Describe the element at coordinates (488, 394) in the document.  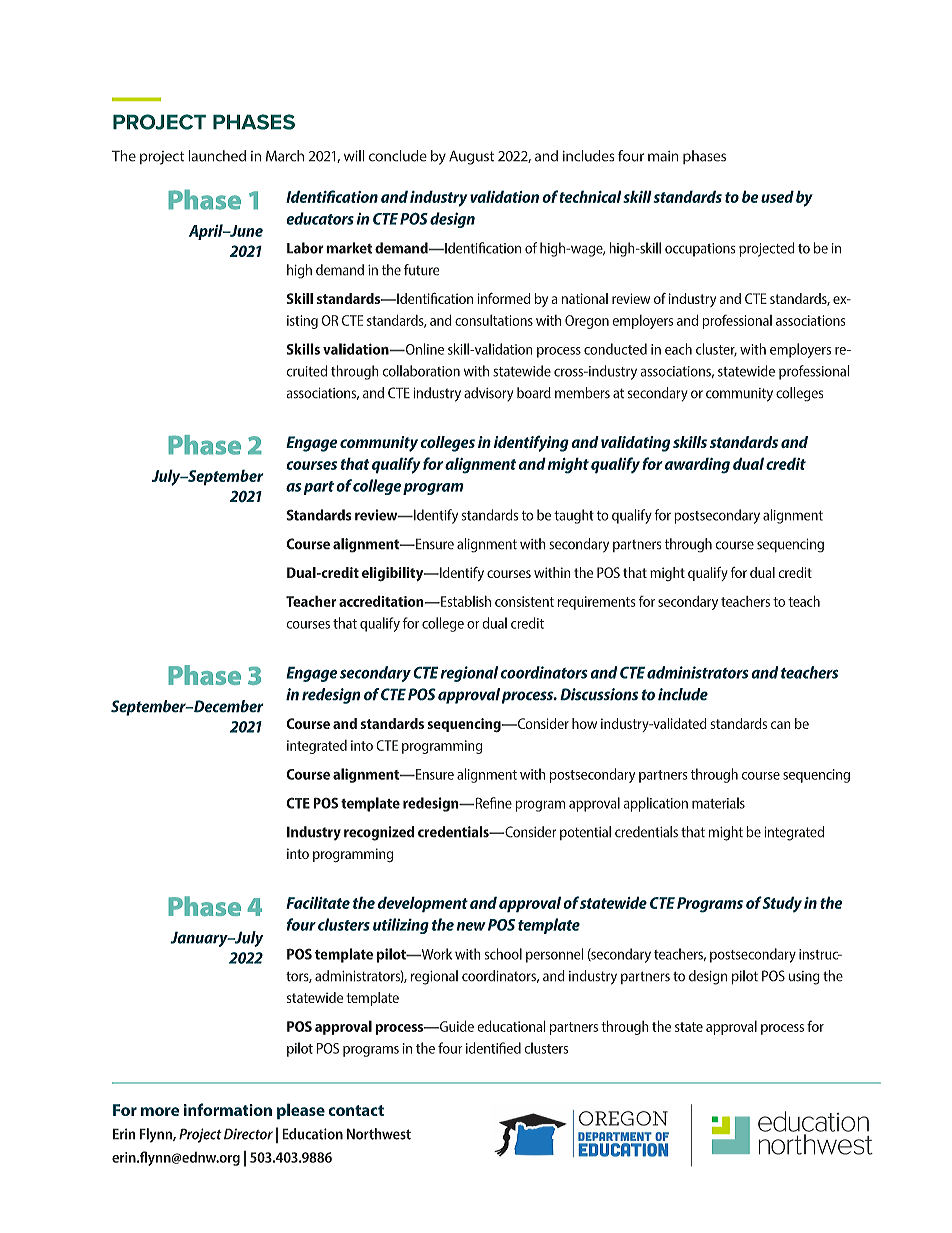
I see `advisory` at that location.
